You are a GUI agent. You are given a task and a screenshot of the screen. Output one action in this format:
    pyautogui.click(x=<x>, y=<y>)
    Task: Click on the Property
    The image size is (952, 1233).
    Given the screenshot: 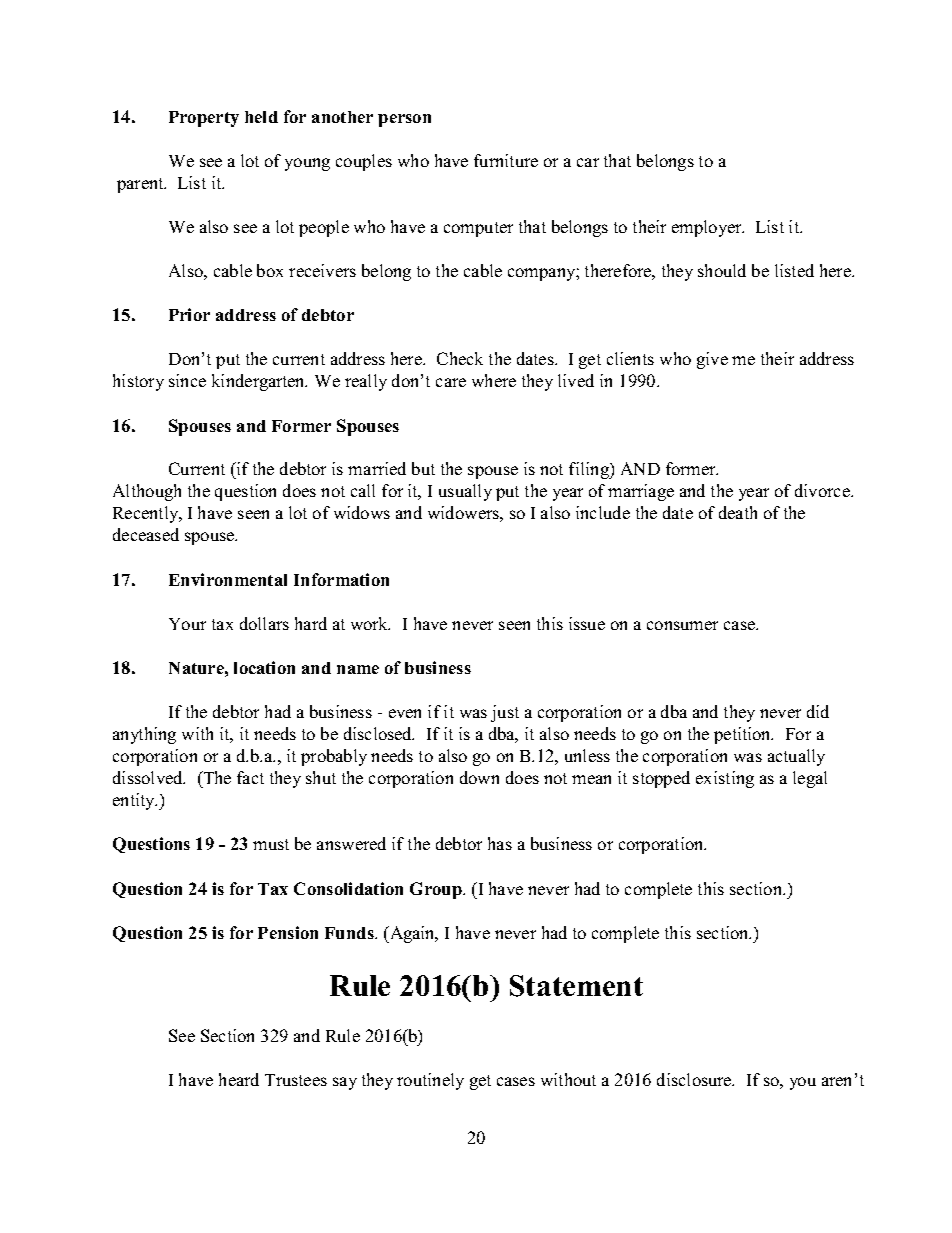 What is the action you would take?
    pyautogui.click(x=204, y=119)
